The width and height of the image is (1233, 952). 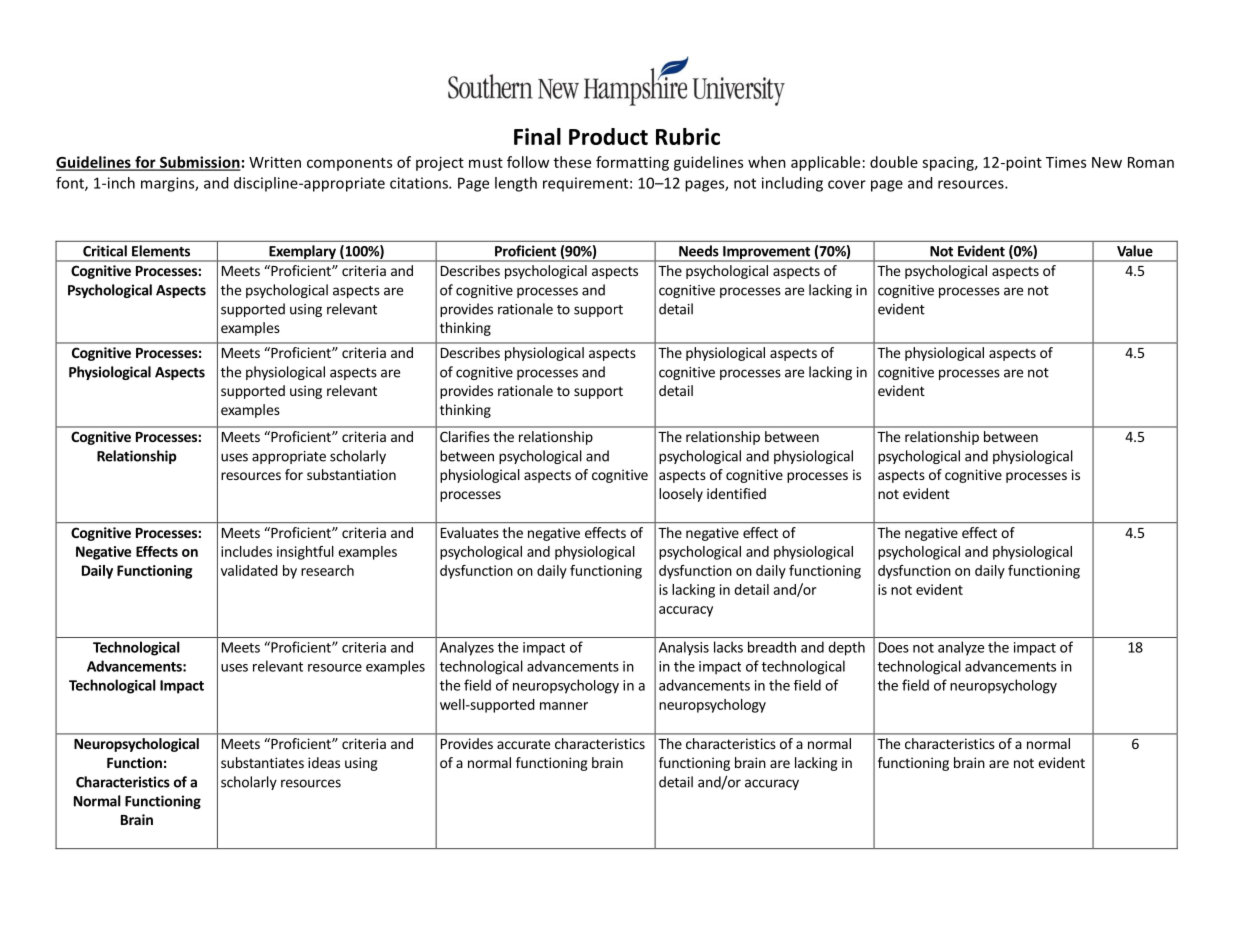 What do you see at coordinates (324, 762) in the image?
I see `ideas` at bounding box center [324, 762].
